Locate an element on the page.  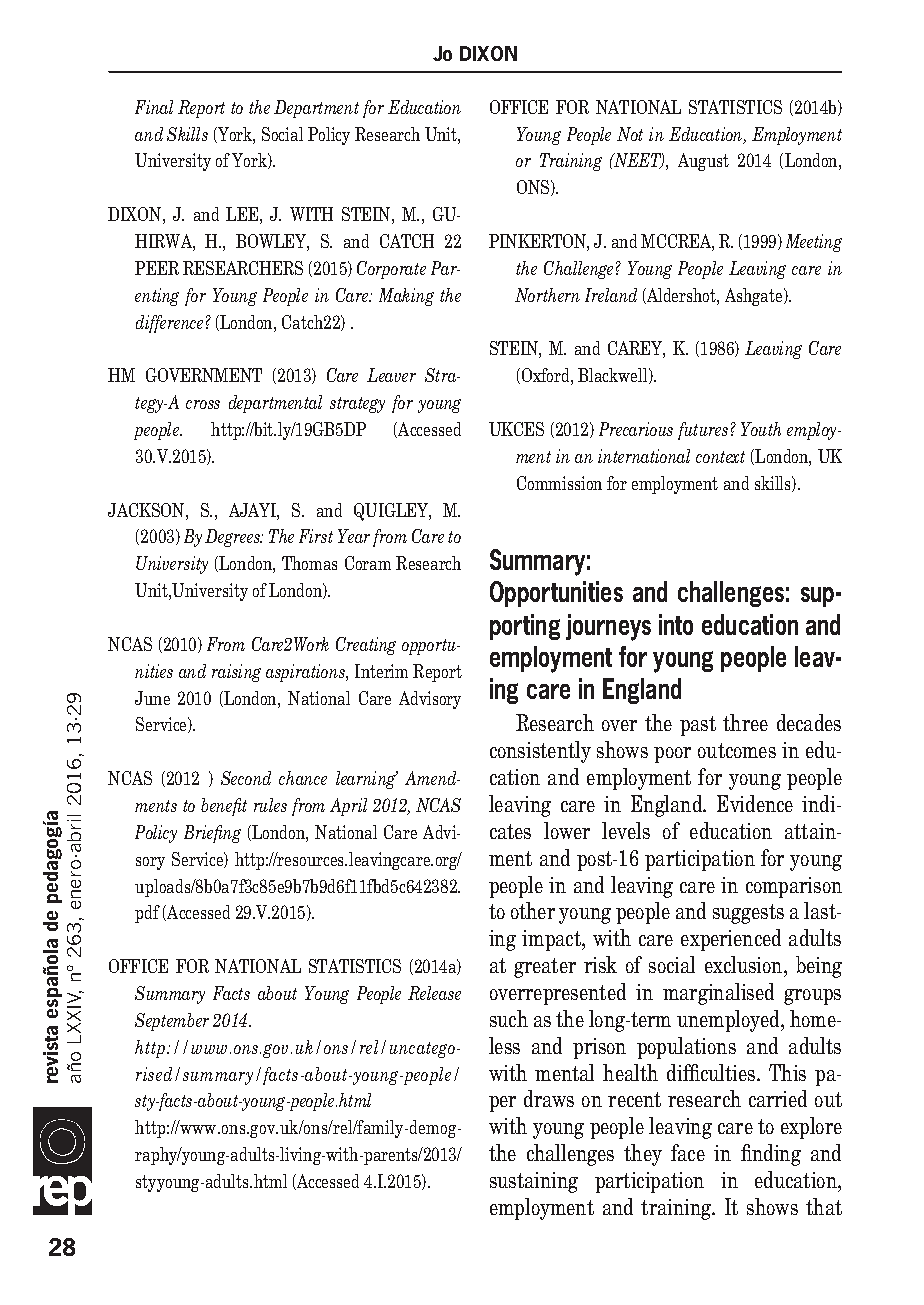
September is located at coordinates (172, 1022).
